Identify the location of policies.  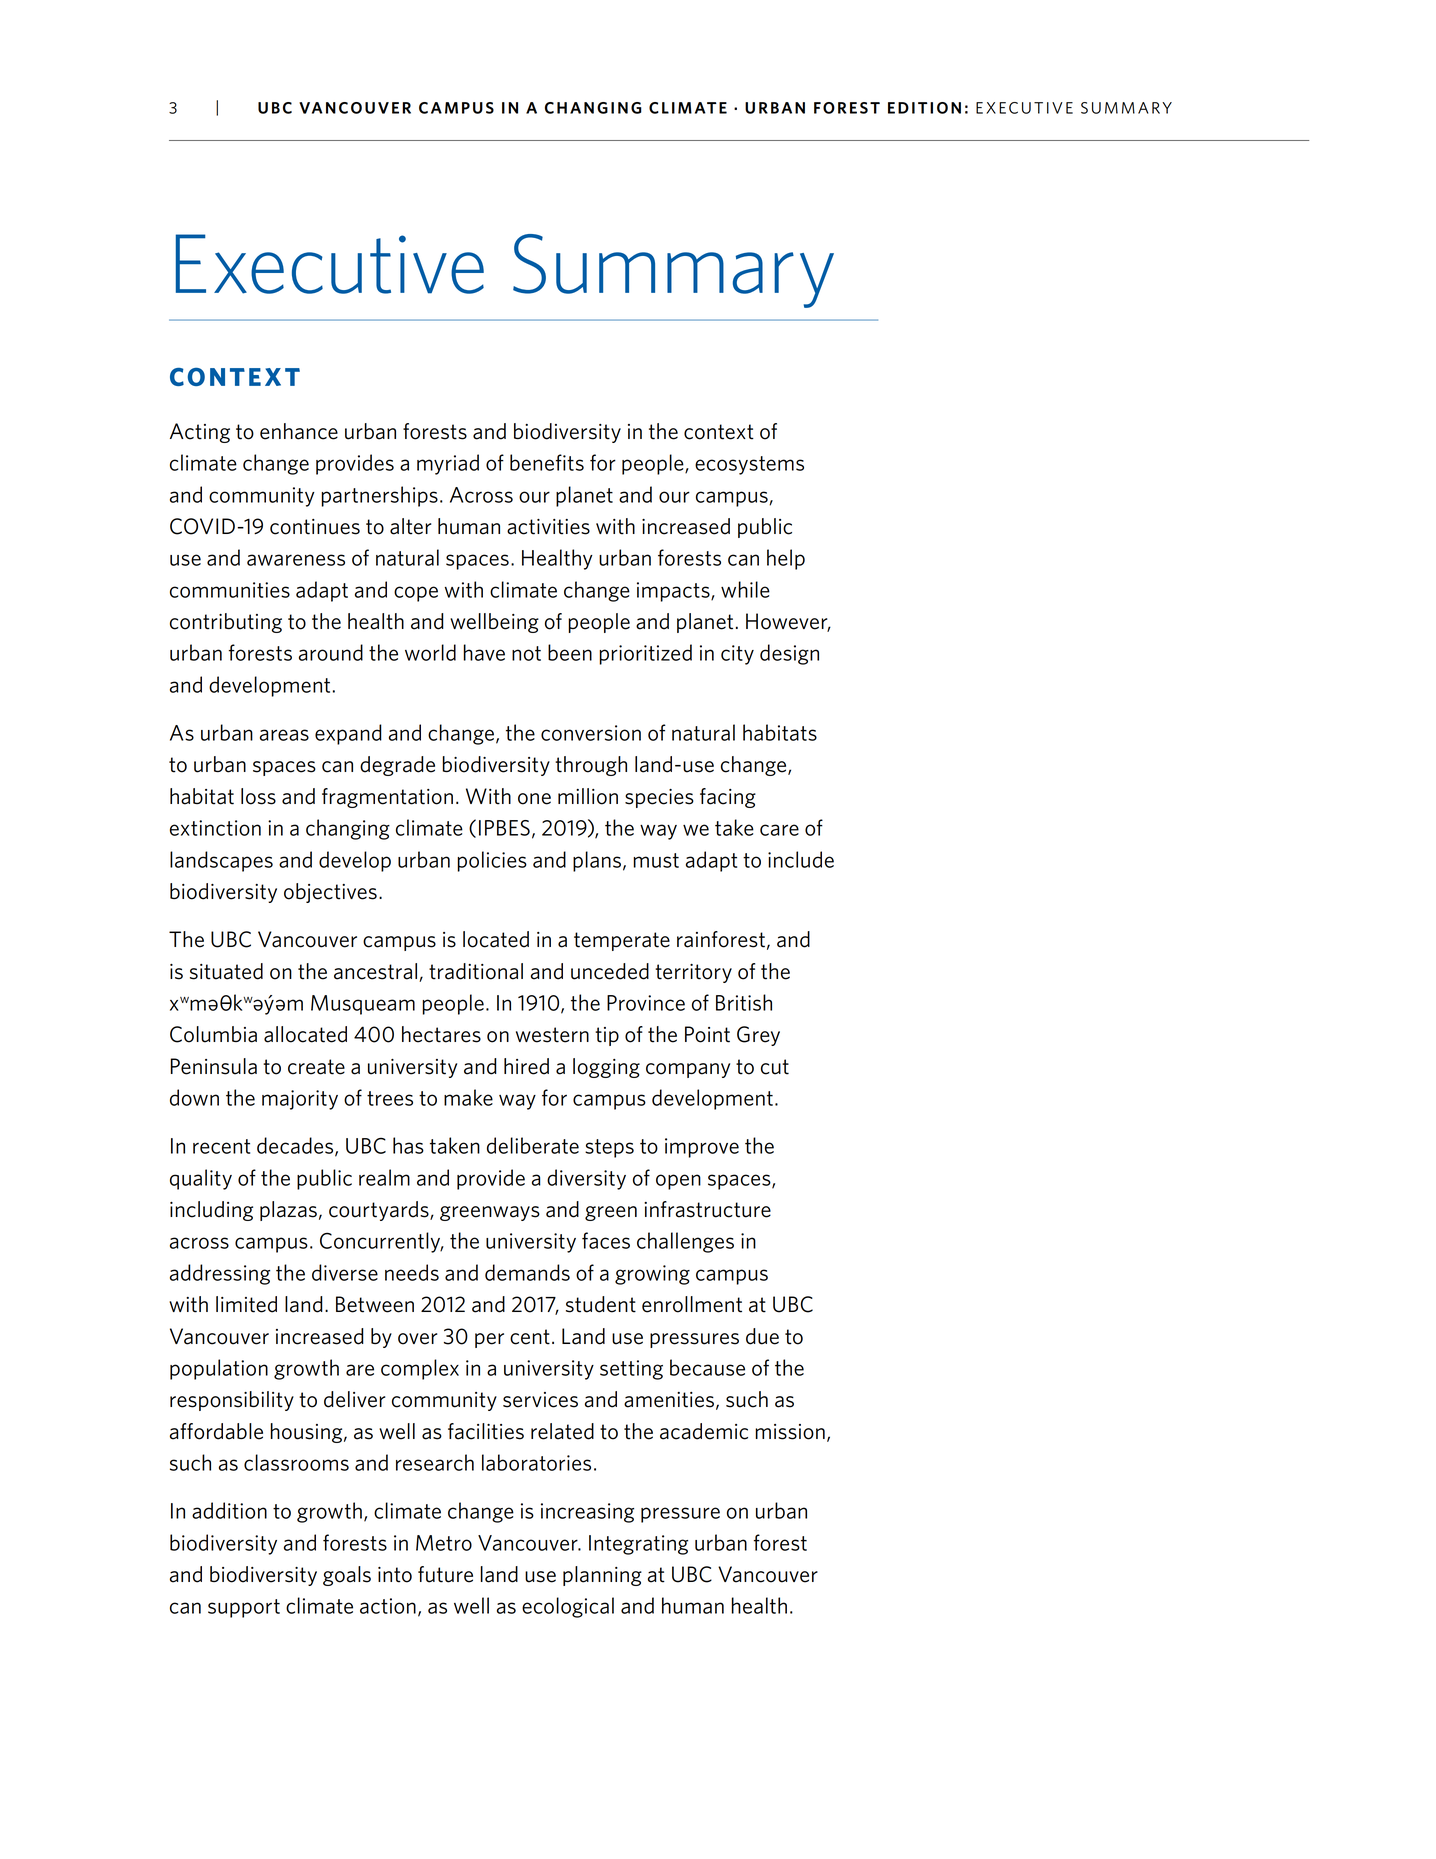
(492, 861).
